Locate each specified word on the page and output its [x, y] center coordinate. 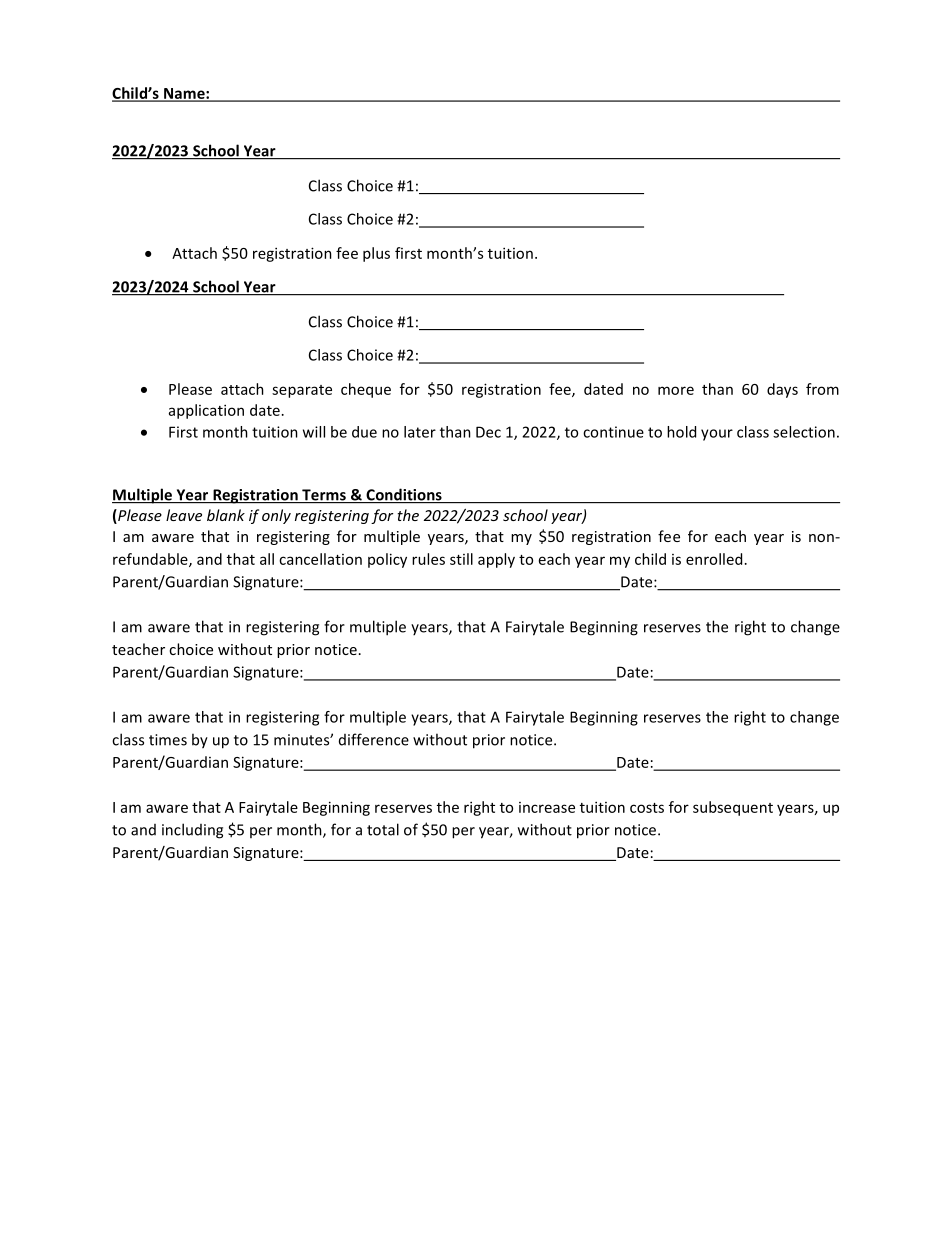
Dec [488, 432]
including [192, 831]
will [314, 432]
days [782, 390]
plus [376, 254]
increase [547, 807]
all [267, 559]
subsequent [733, 808]
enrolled [714, 559]
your [717, 435]
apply [496, 560]
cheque [366, 390]
